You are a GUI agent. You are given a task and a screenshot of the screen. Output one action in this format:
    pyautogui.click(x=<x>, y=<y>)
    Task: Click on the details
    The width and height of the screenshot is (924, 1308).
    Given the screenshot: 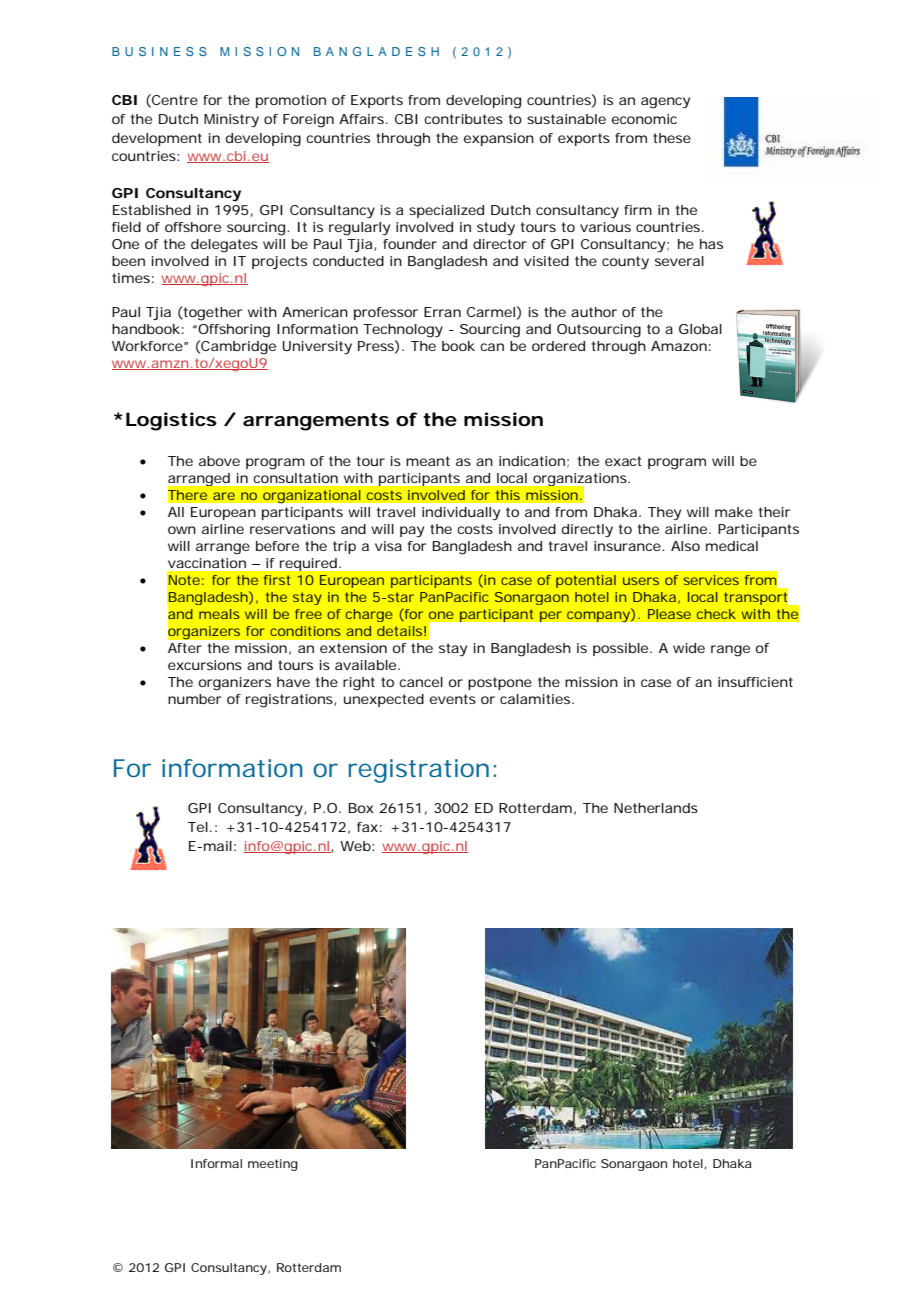 What is the action you would take?
    pyautogui.click(x=399, y=631)
